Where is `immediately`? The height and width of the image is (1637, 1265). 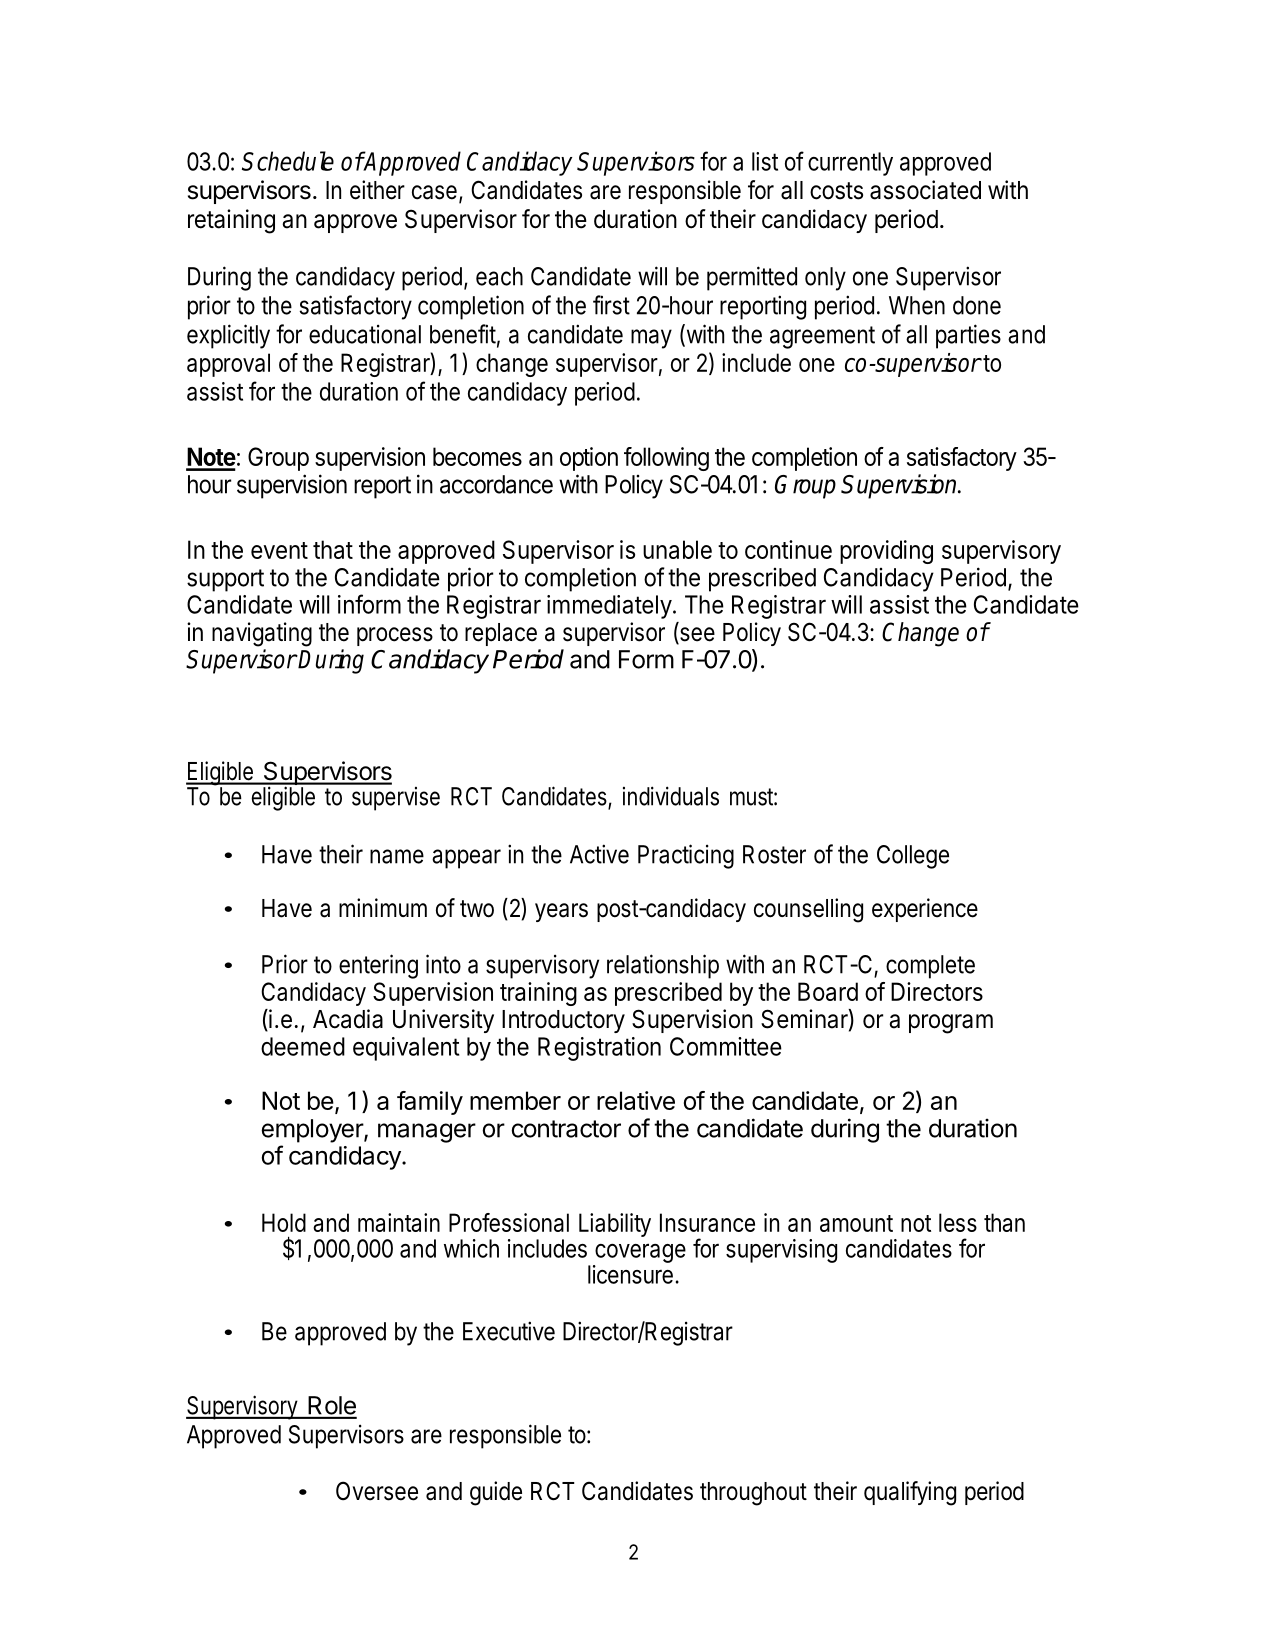 immediately is located at coordinates (609, 607).
